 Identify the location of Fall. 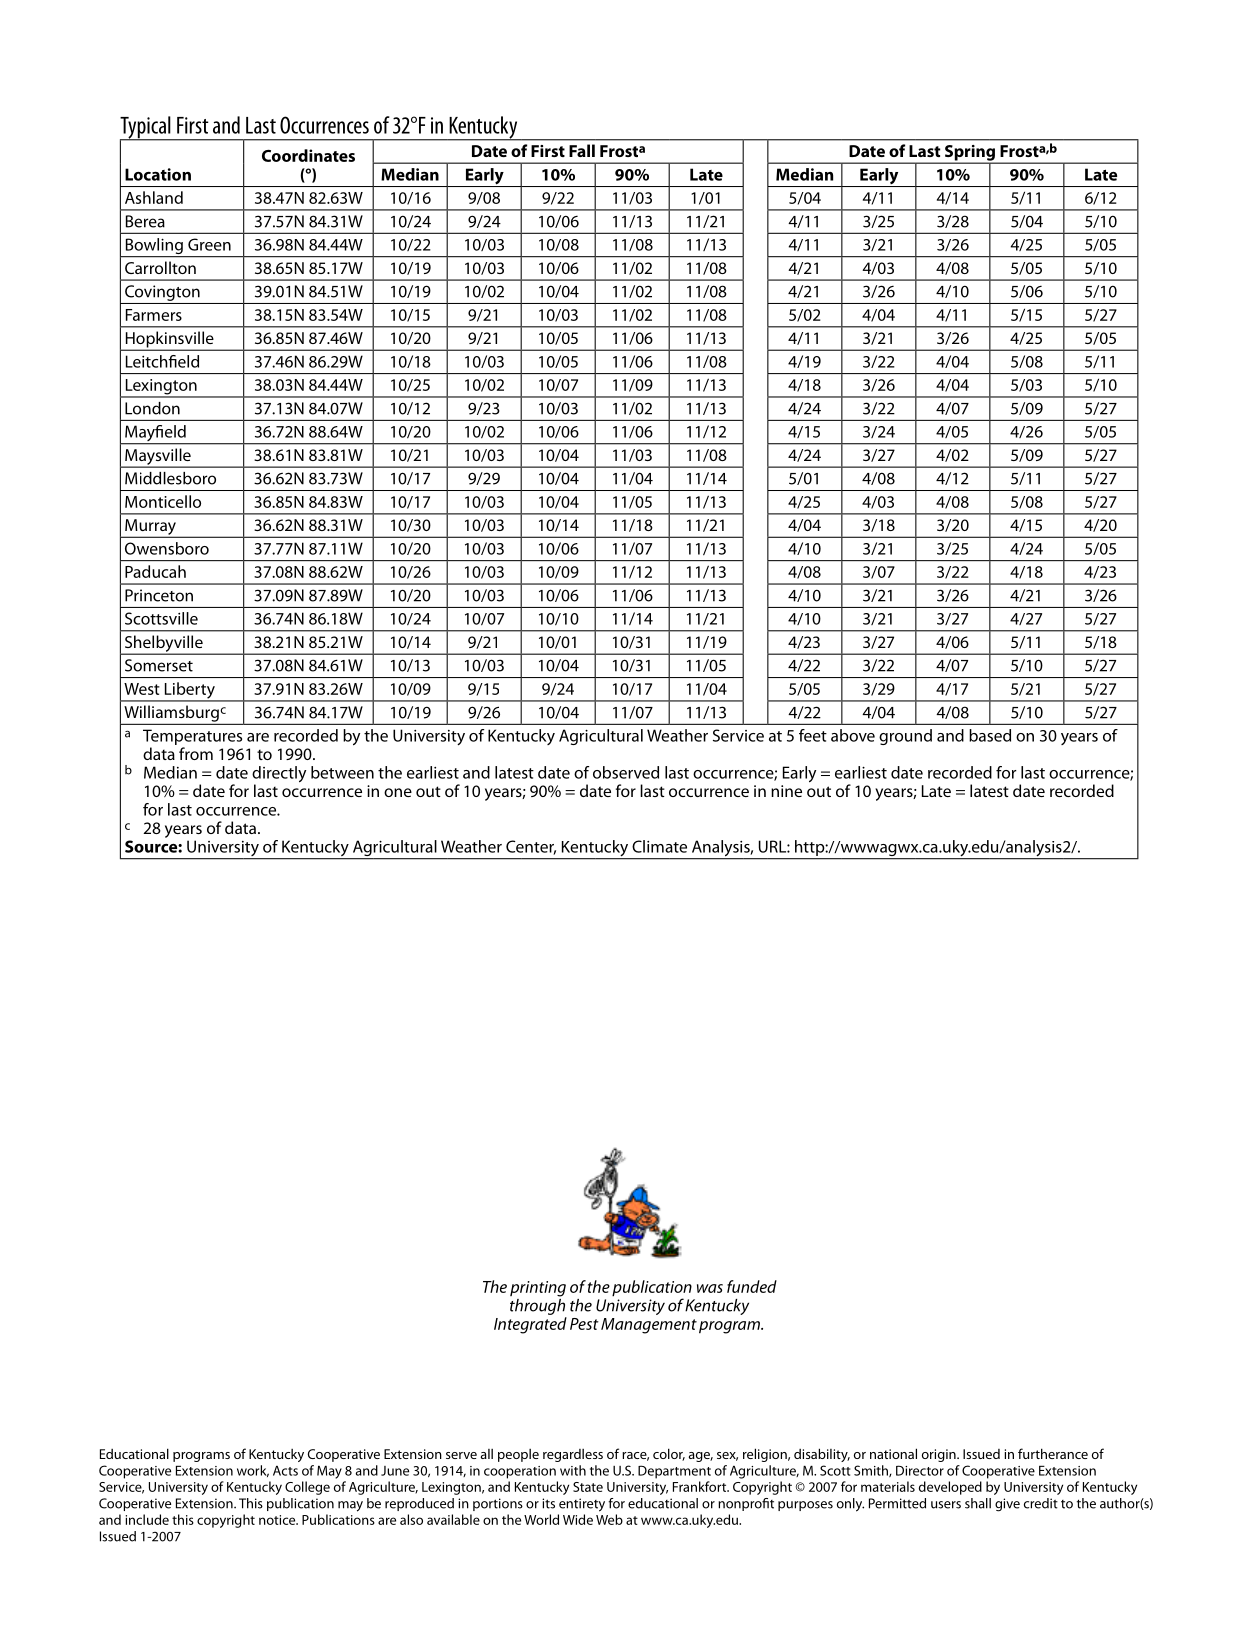
(582, 150).
